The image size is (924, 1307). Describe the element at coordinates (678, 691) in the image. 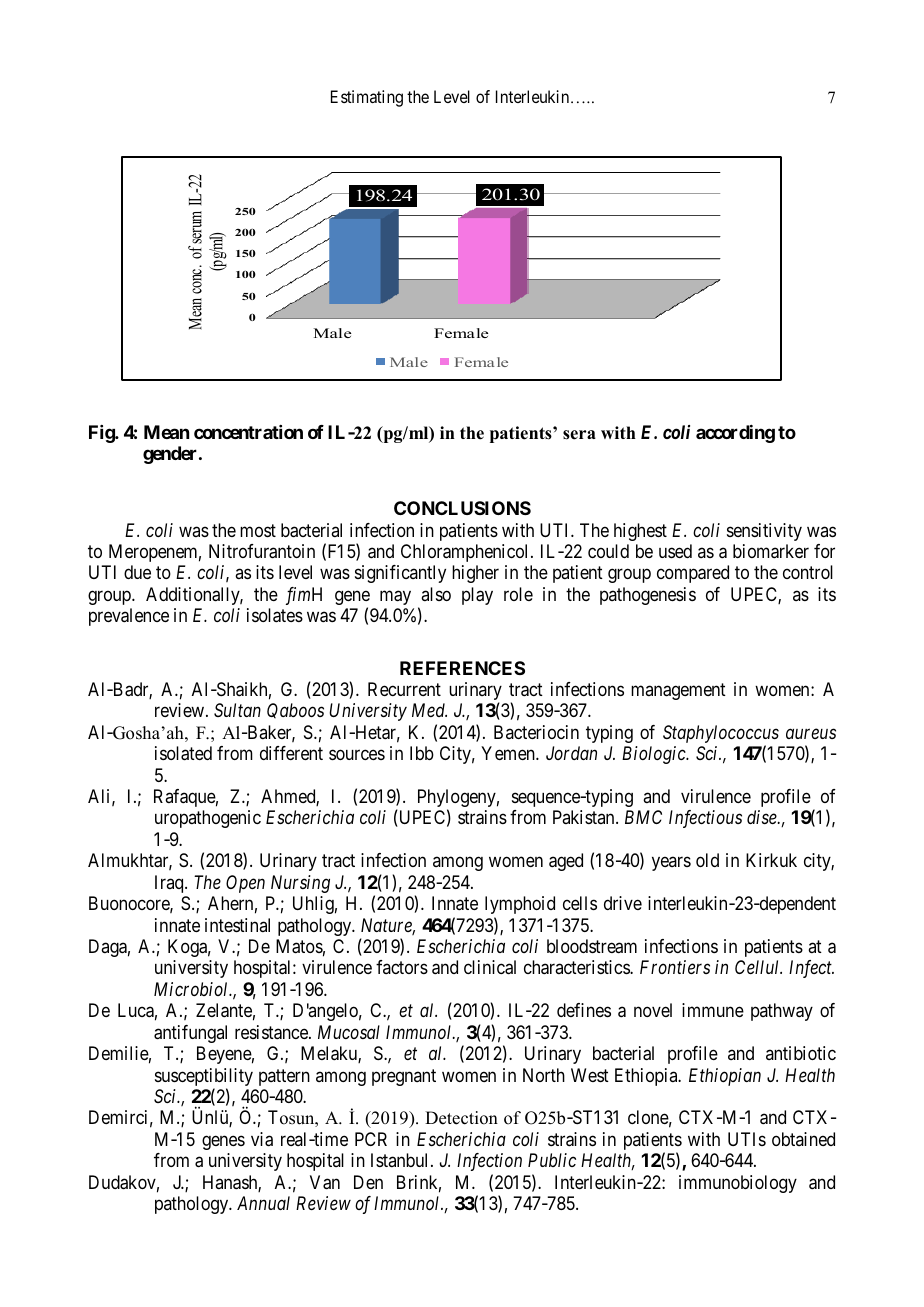

I see `management` at that location.
